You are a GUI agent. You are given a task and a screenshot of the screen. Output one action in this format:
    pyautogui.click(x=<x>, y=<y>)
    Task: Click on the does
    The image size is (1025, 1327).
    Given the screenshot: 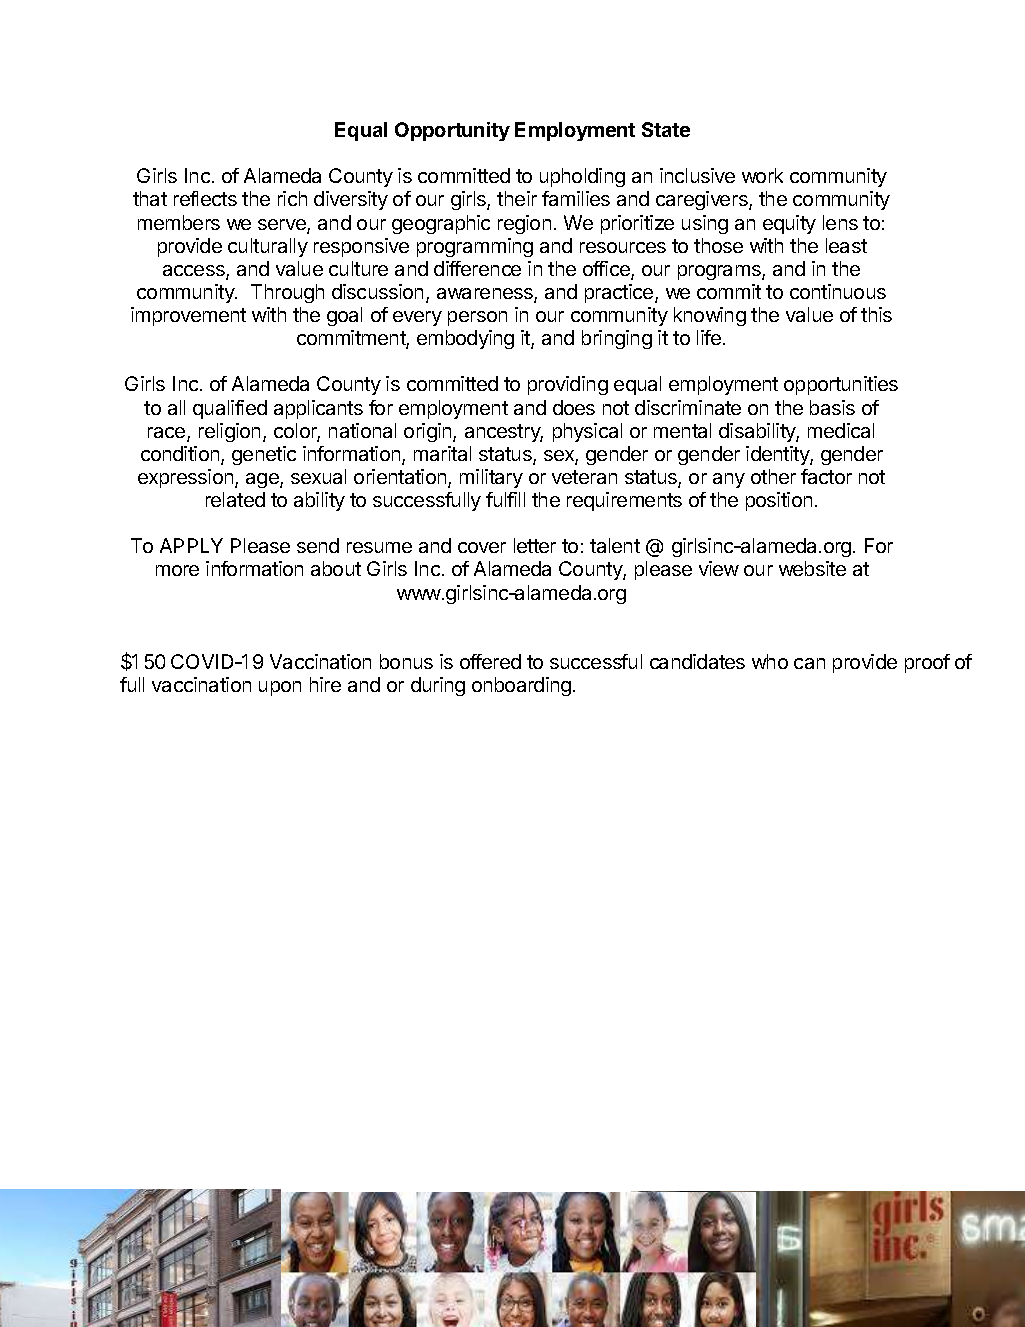 What is the action you would take?
    pyautogui.click(x=574, y=407)
